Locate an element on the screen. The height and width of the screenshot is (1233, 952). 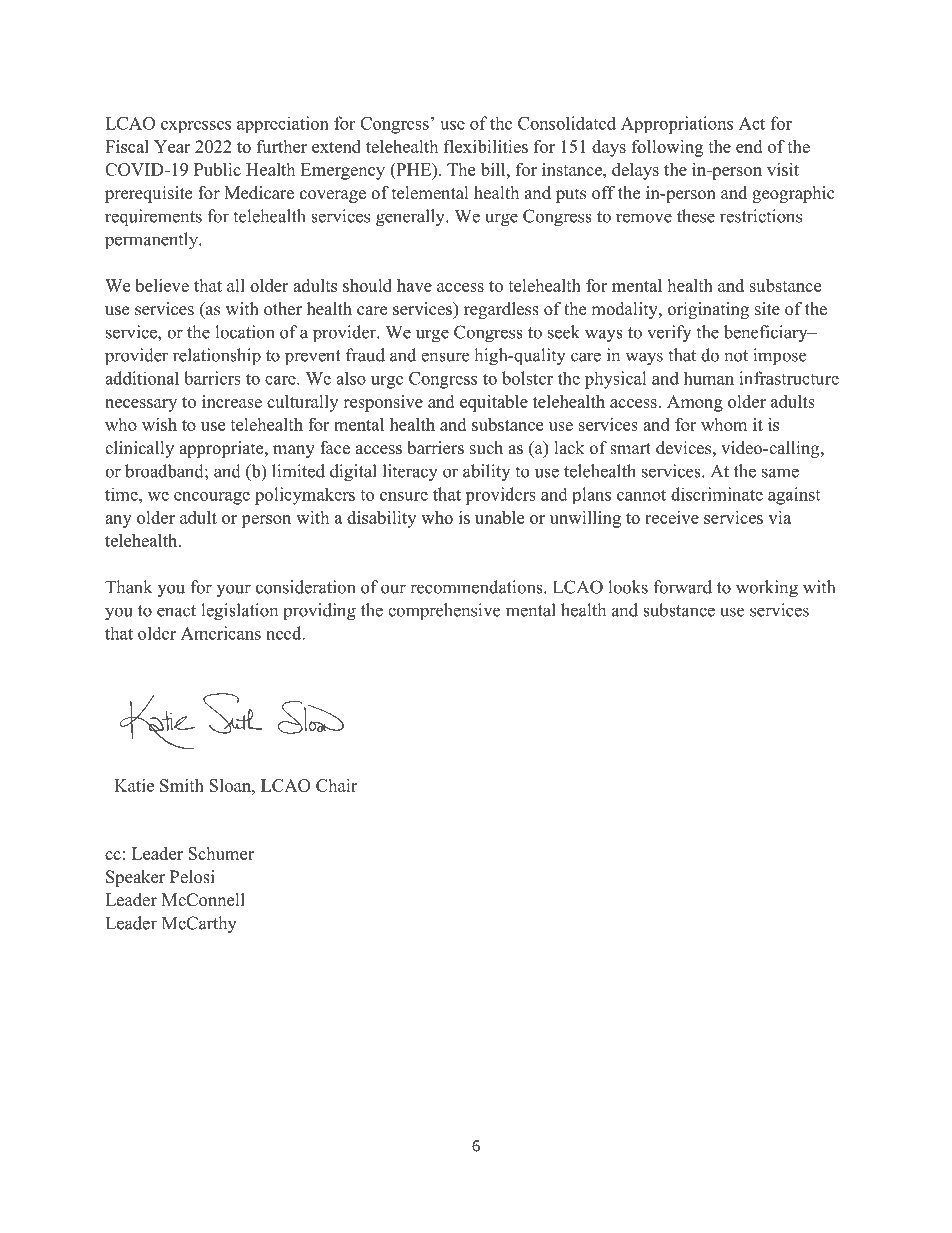
following is located at coordinates (667, 148).
